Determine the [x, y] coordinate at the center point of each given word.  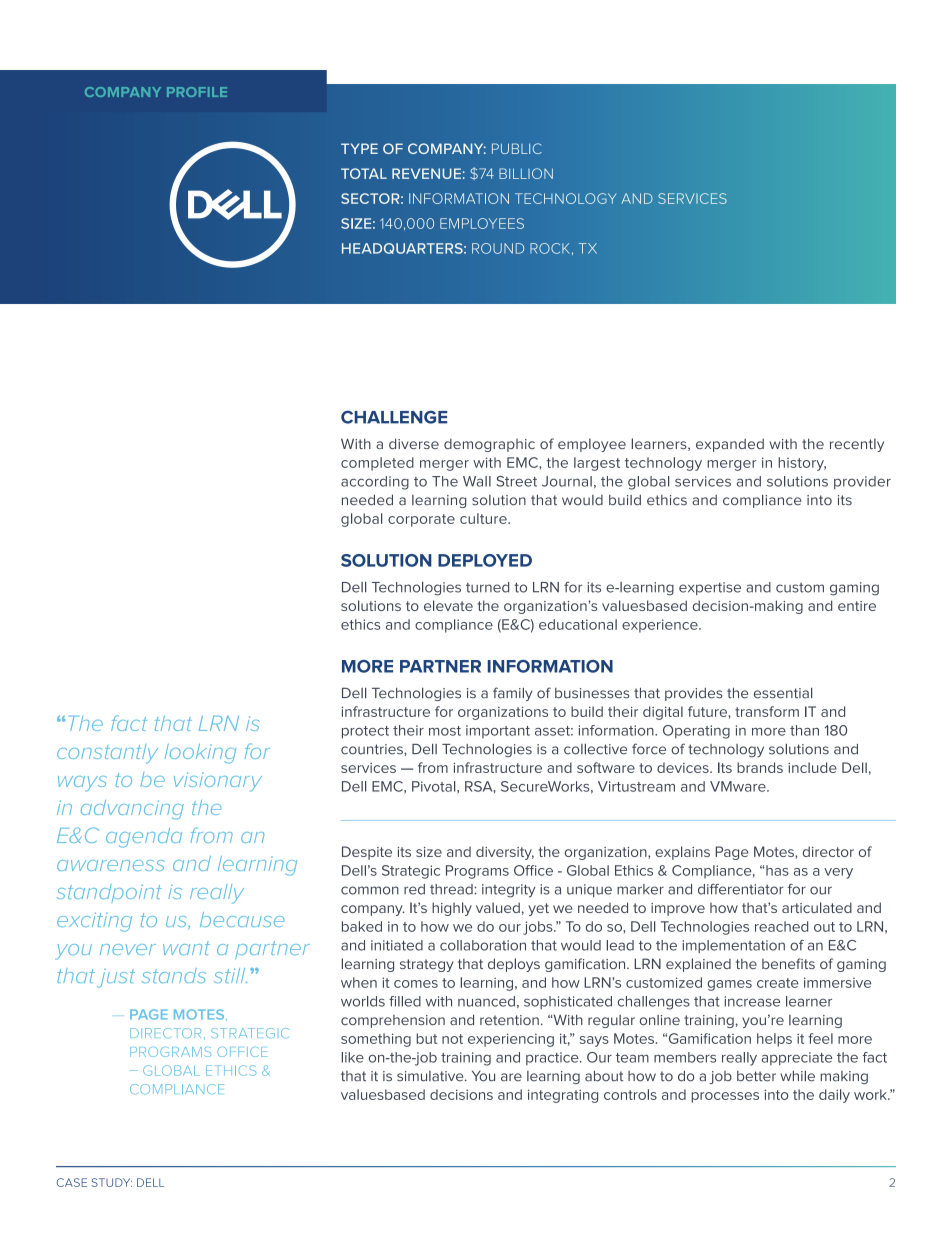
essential [783, 693]
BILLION [526, 173]
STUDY [111, 1182]
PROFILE [197, 92]
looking [200, 754]
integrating [563, 1096]
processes [725, 1097]
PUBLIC [517, 148]
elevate [448, 605]
